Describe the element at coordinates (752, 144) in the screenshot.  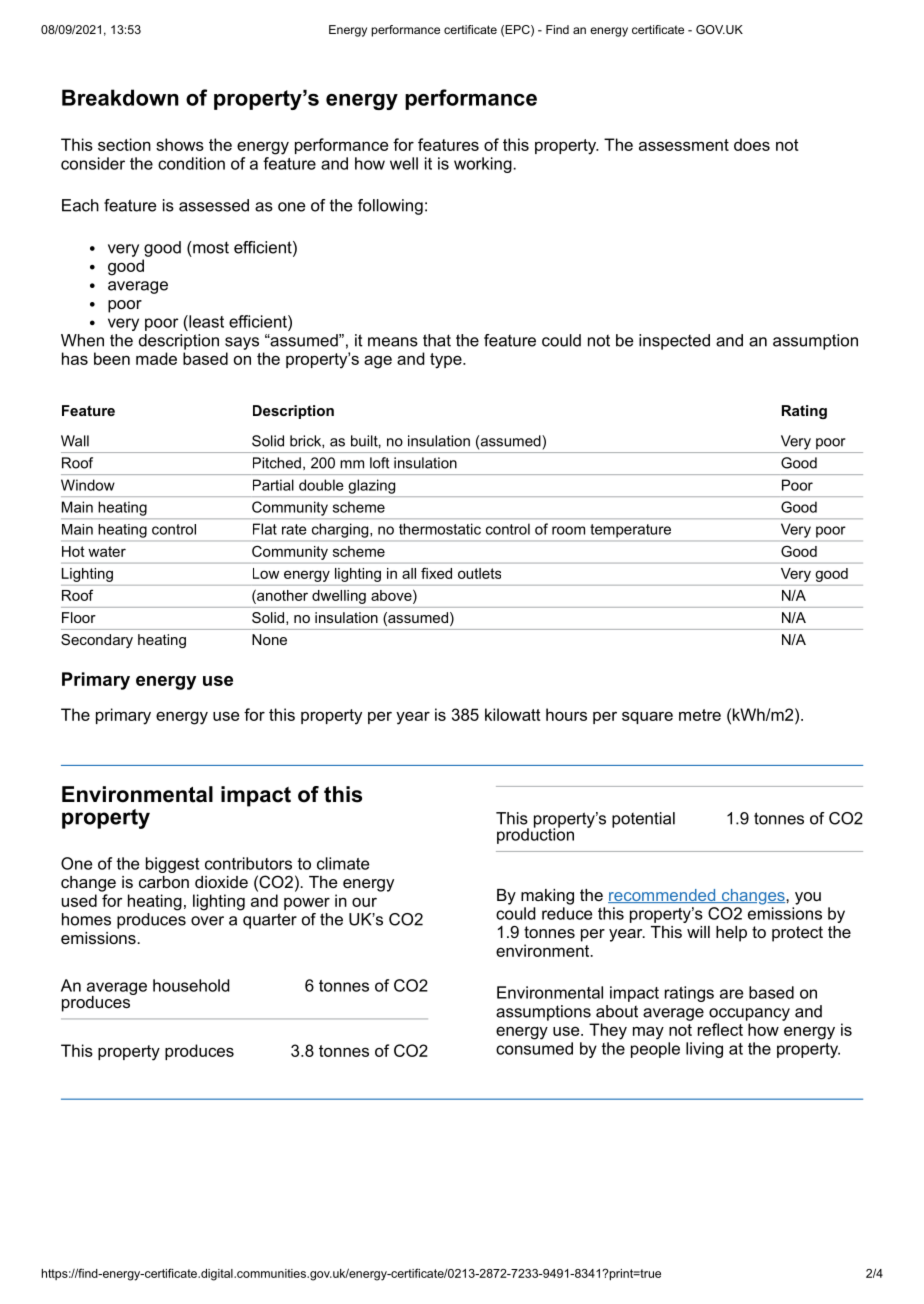
I see `does` at that location.
